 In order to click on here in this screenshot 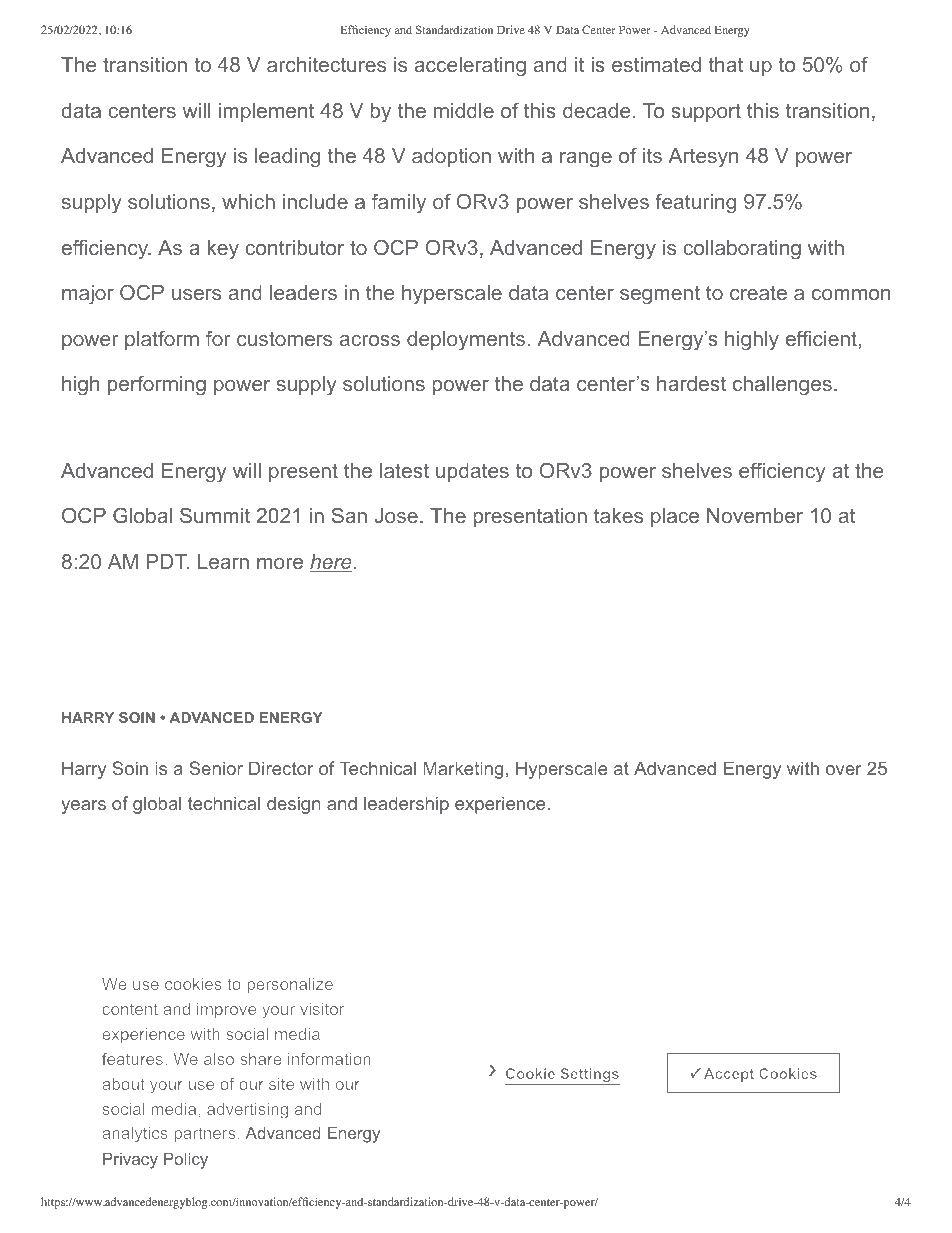, I will do `click(332, 563)`.
